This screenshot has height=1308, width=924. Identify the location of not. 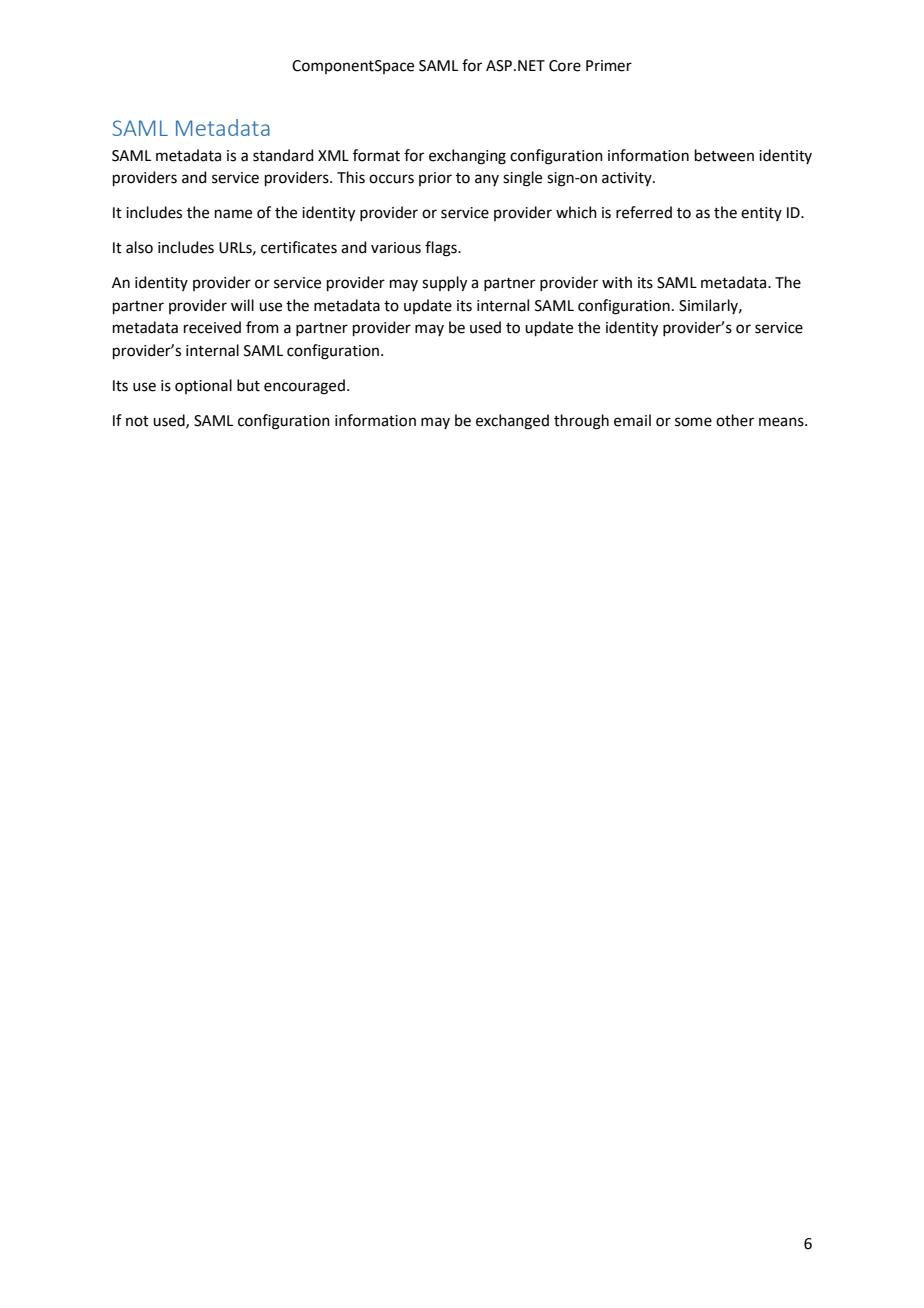
(137, 421).
